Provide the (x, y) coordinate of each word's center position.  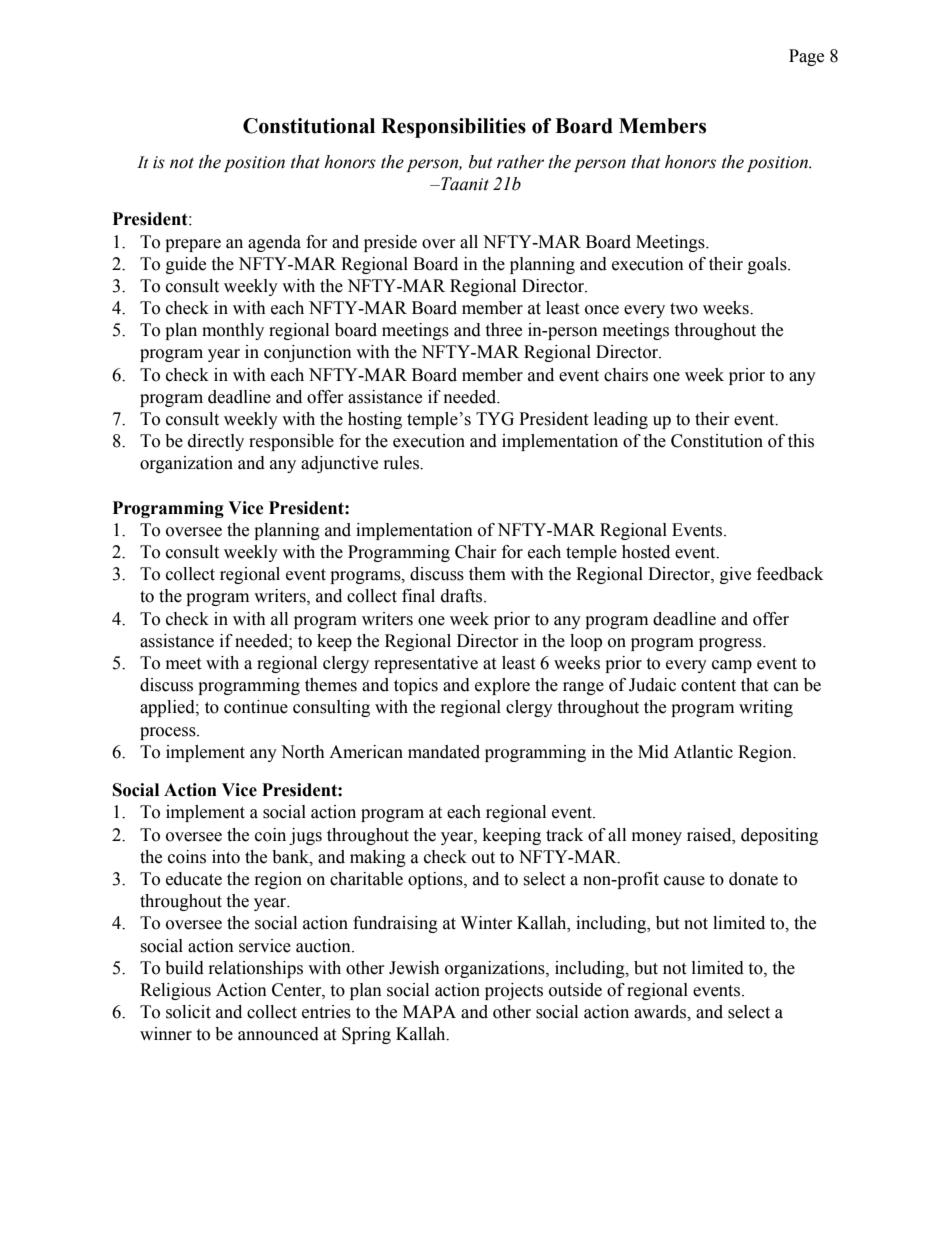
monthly (233, 331)
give (735, 575)
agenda (274, 243)
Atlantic (703, 752)
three (503, 330)
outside (575, 990)
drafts (463, 596)
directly (216, 442)
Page (806, 57)
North (303, 752)
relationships (256, 969)
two (684, 309)
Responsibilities (453, 128)
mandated (444, 752)
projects (514, 991)
